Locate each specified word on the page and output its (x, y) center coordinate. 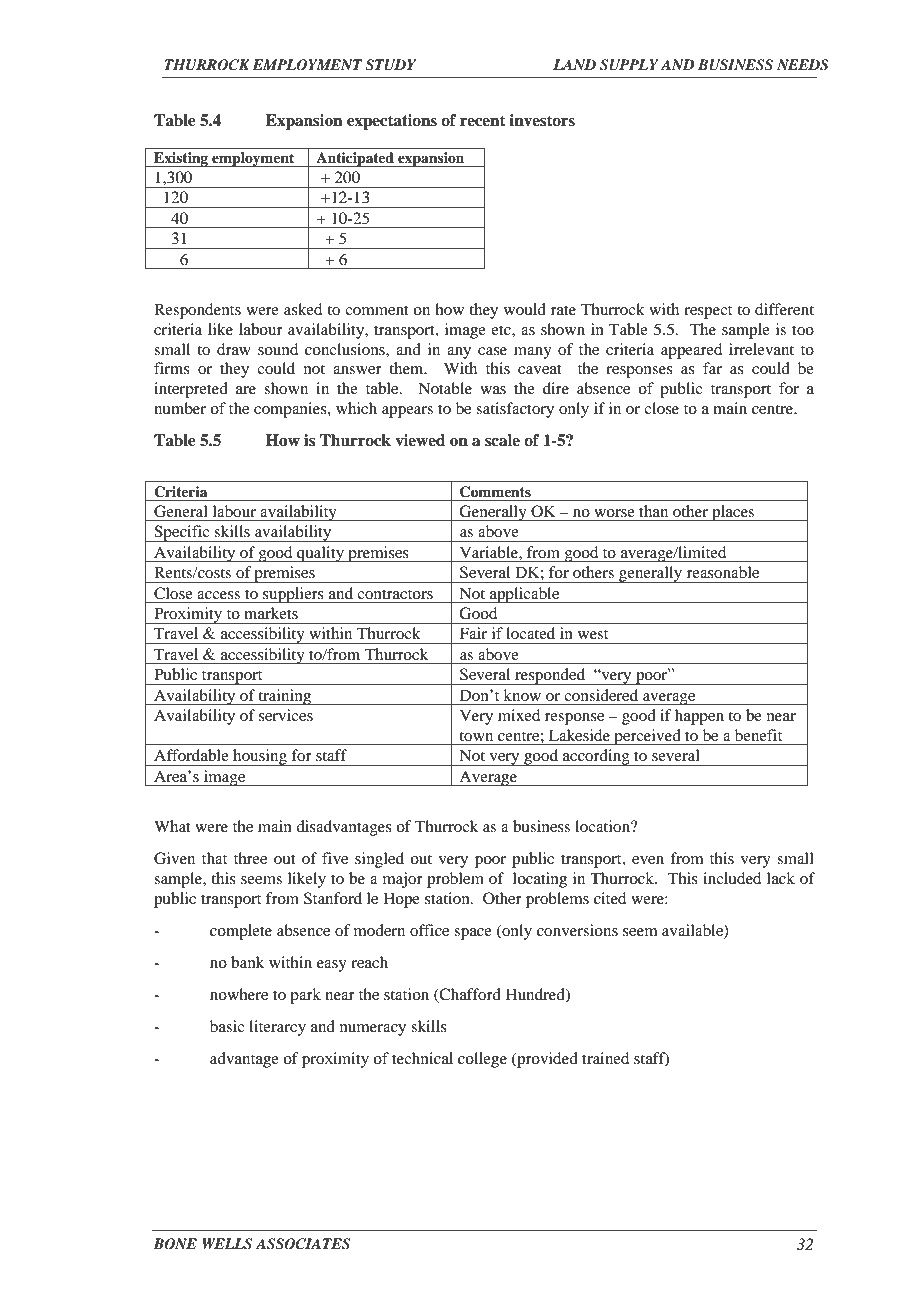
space (473, 934)
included (732, 878)
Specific (182, 533)
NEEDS (803, 65)
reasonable (723, 572)
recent (483, 121)
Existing (181, 159)
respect (708, 312)
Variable (490, 552)
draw (234, 349)
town (476, 736)
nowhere (239, 994)
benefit (758, 735)
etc (502, 330)
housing (260, 757)
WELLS (227, 1244)
